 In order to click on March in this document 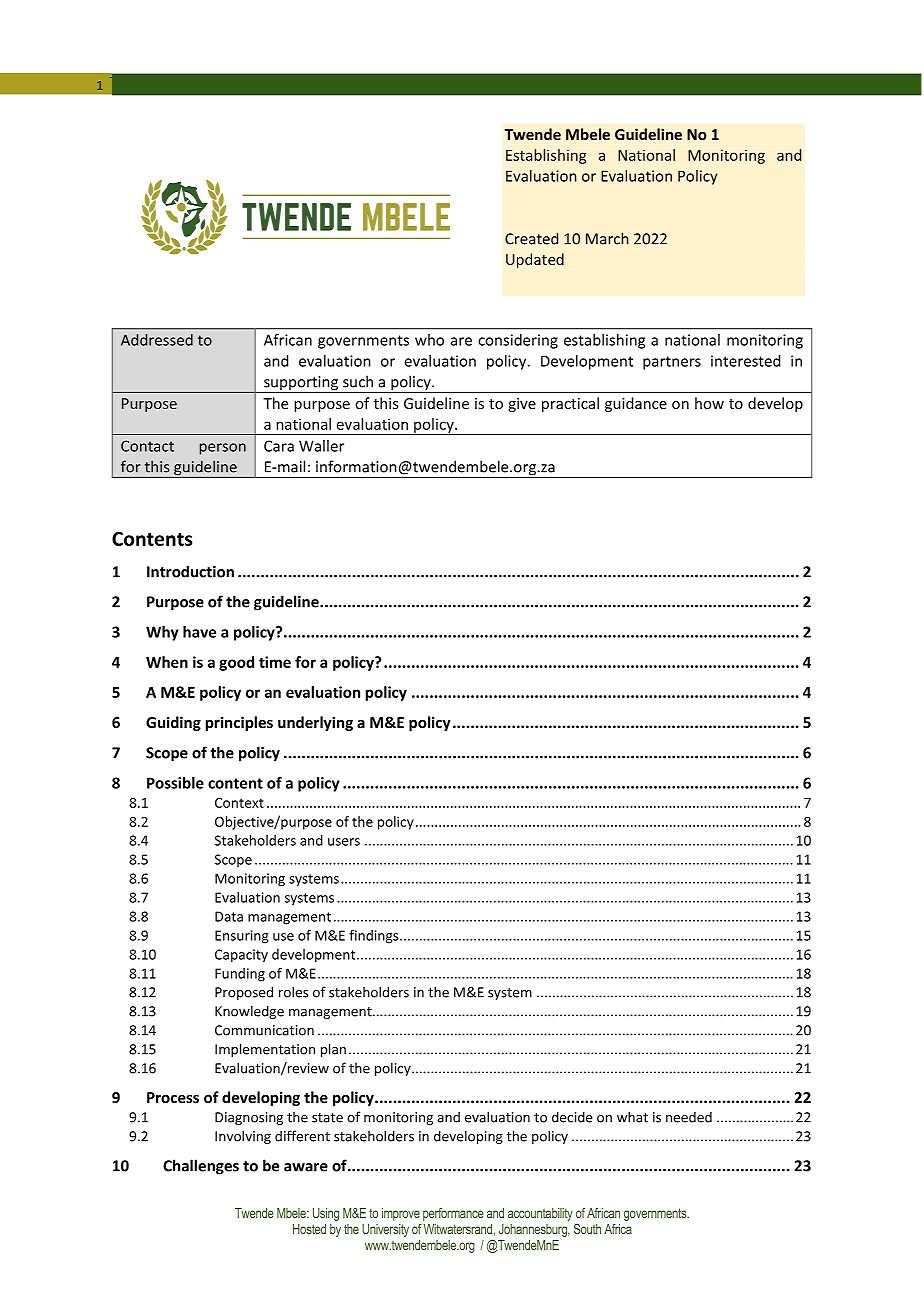, I will do `click(607, 238)`.
